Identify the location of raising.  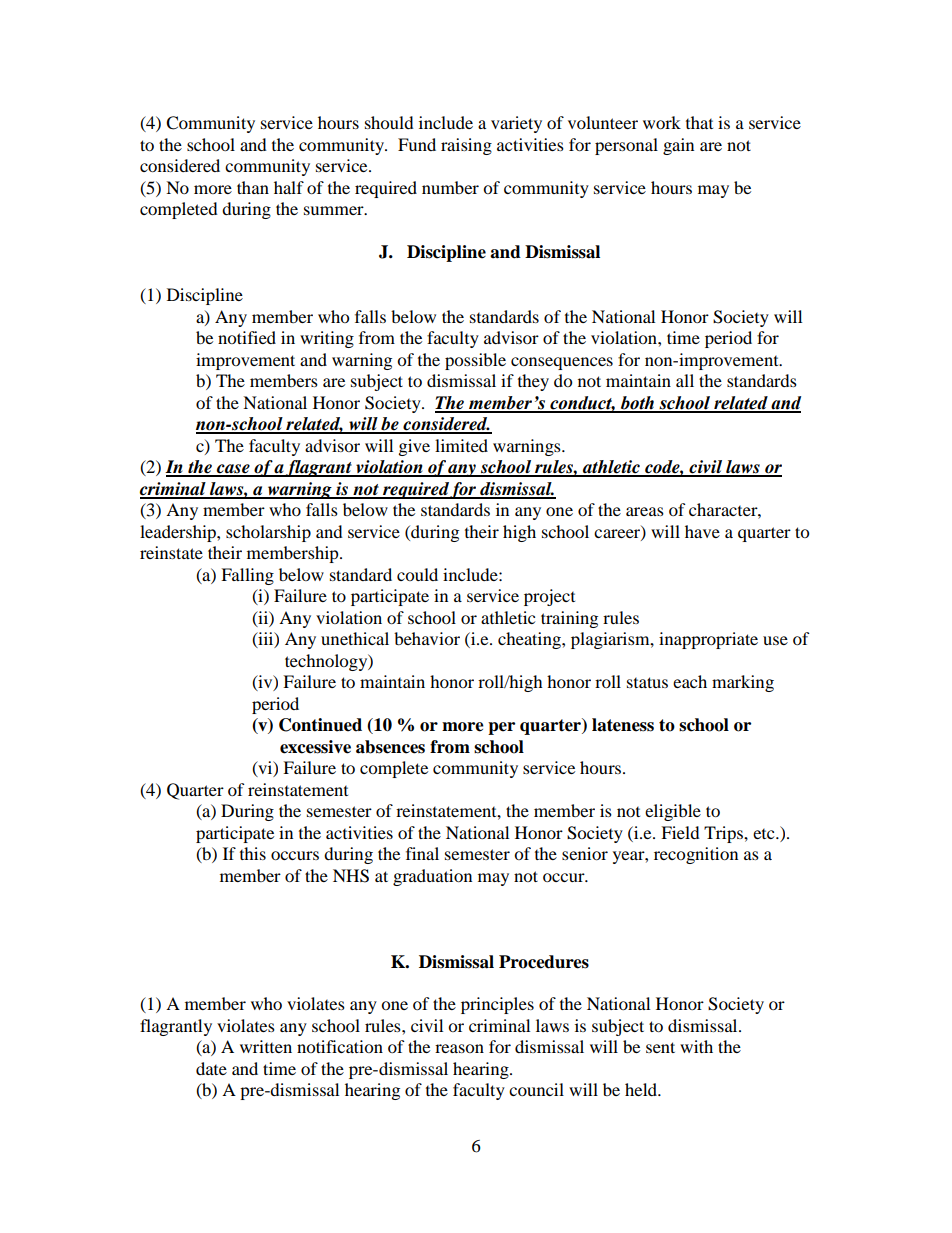
(466, 146).
